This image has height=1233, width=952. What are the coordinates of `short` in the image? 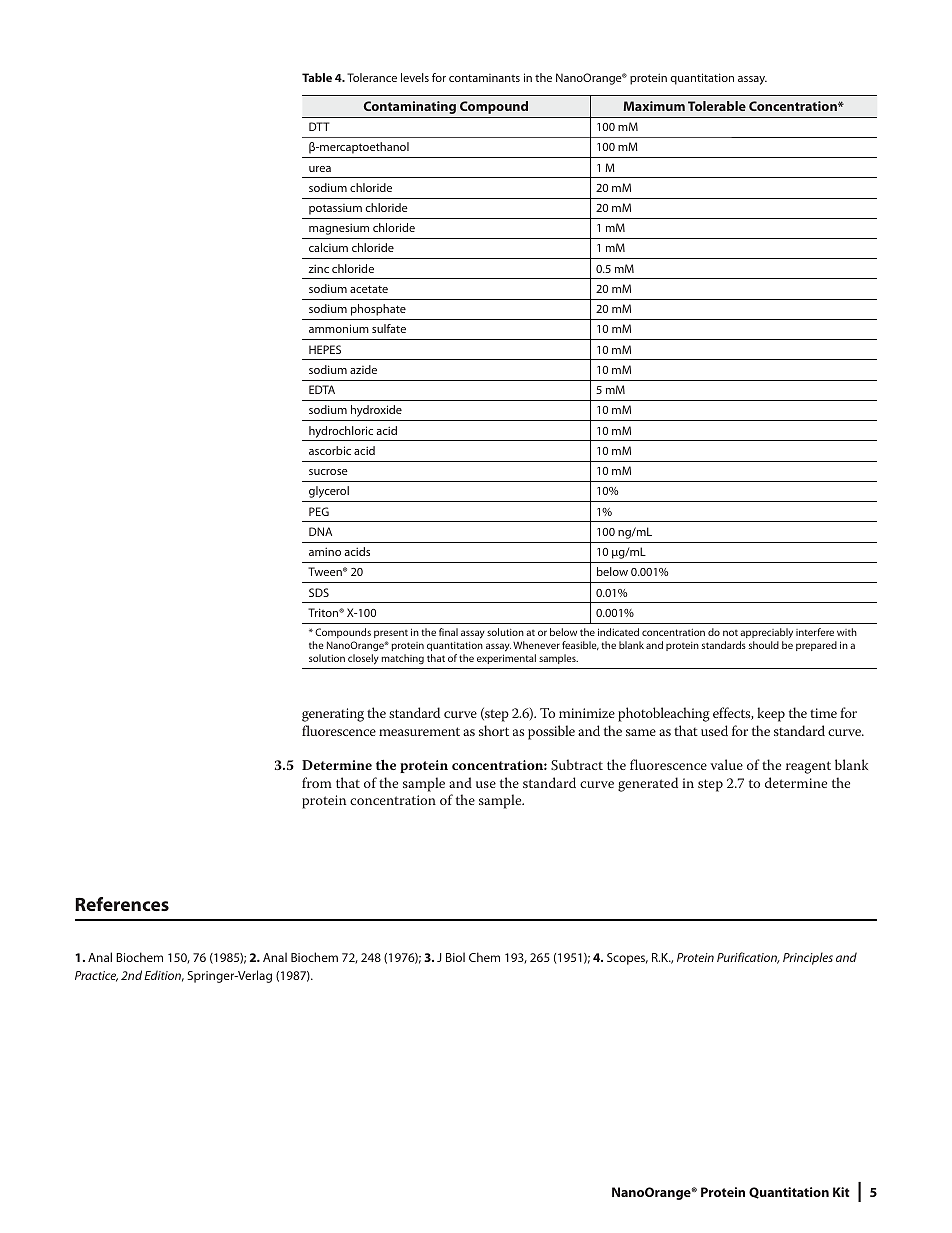 It's located at (494, 730).
